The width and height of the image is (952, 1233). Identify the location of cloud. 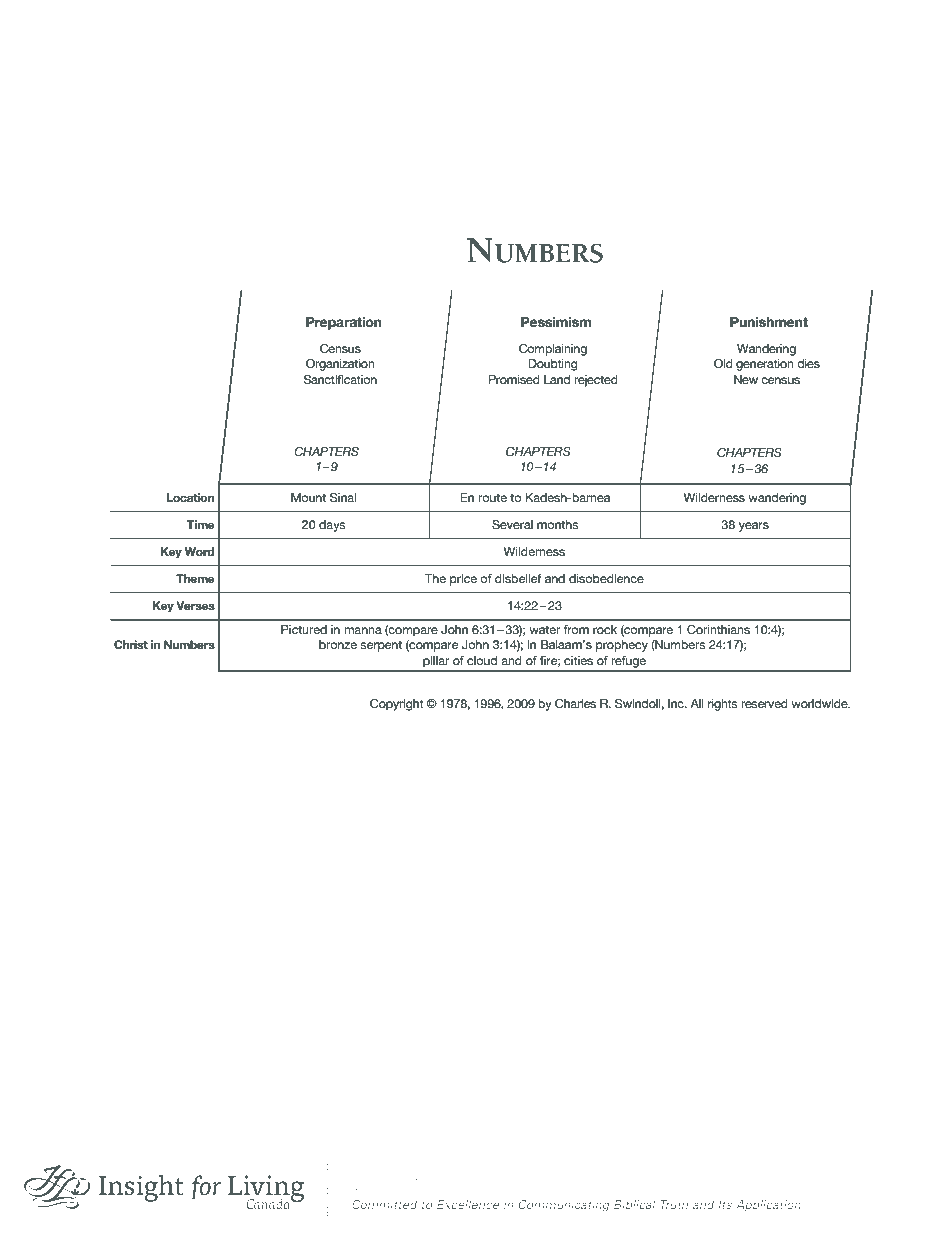
(482, 660).
